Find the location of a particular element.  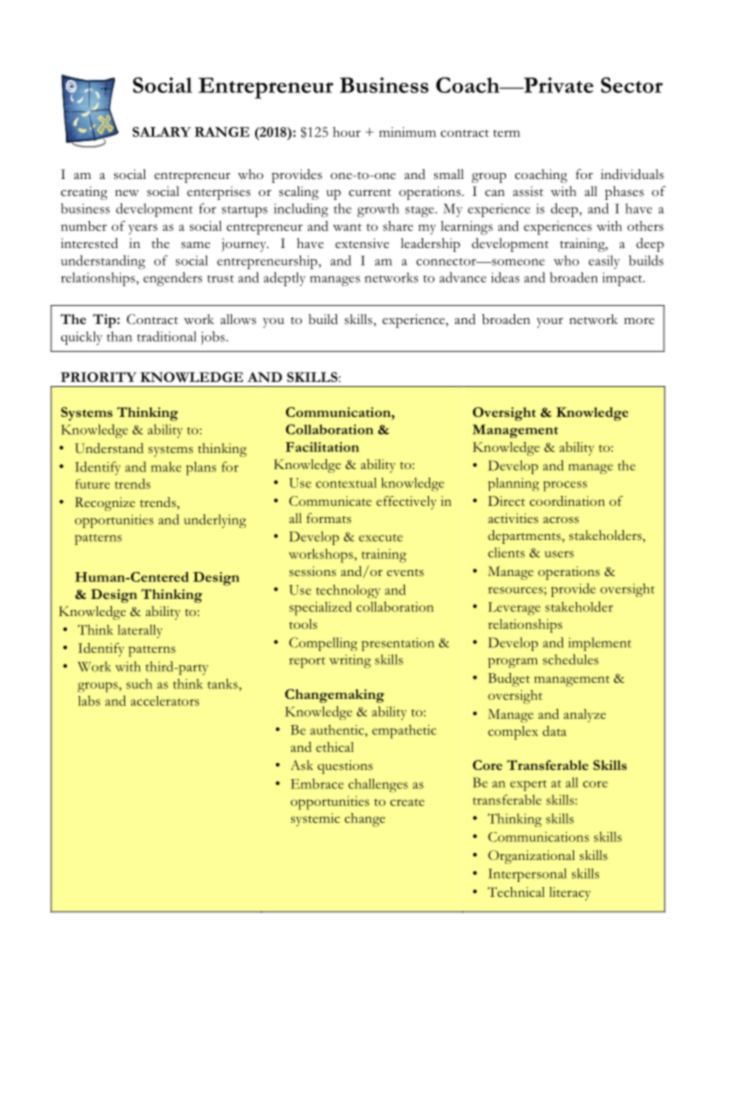

engenders is located at coordinates (172, 279).
